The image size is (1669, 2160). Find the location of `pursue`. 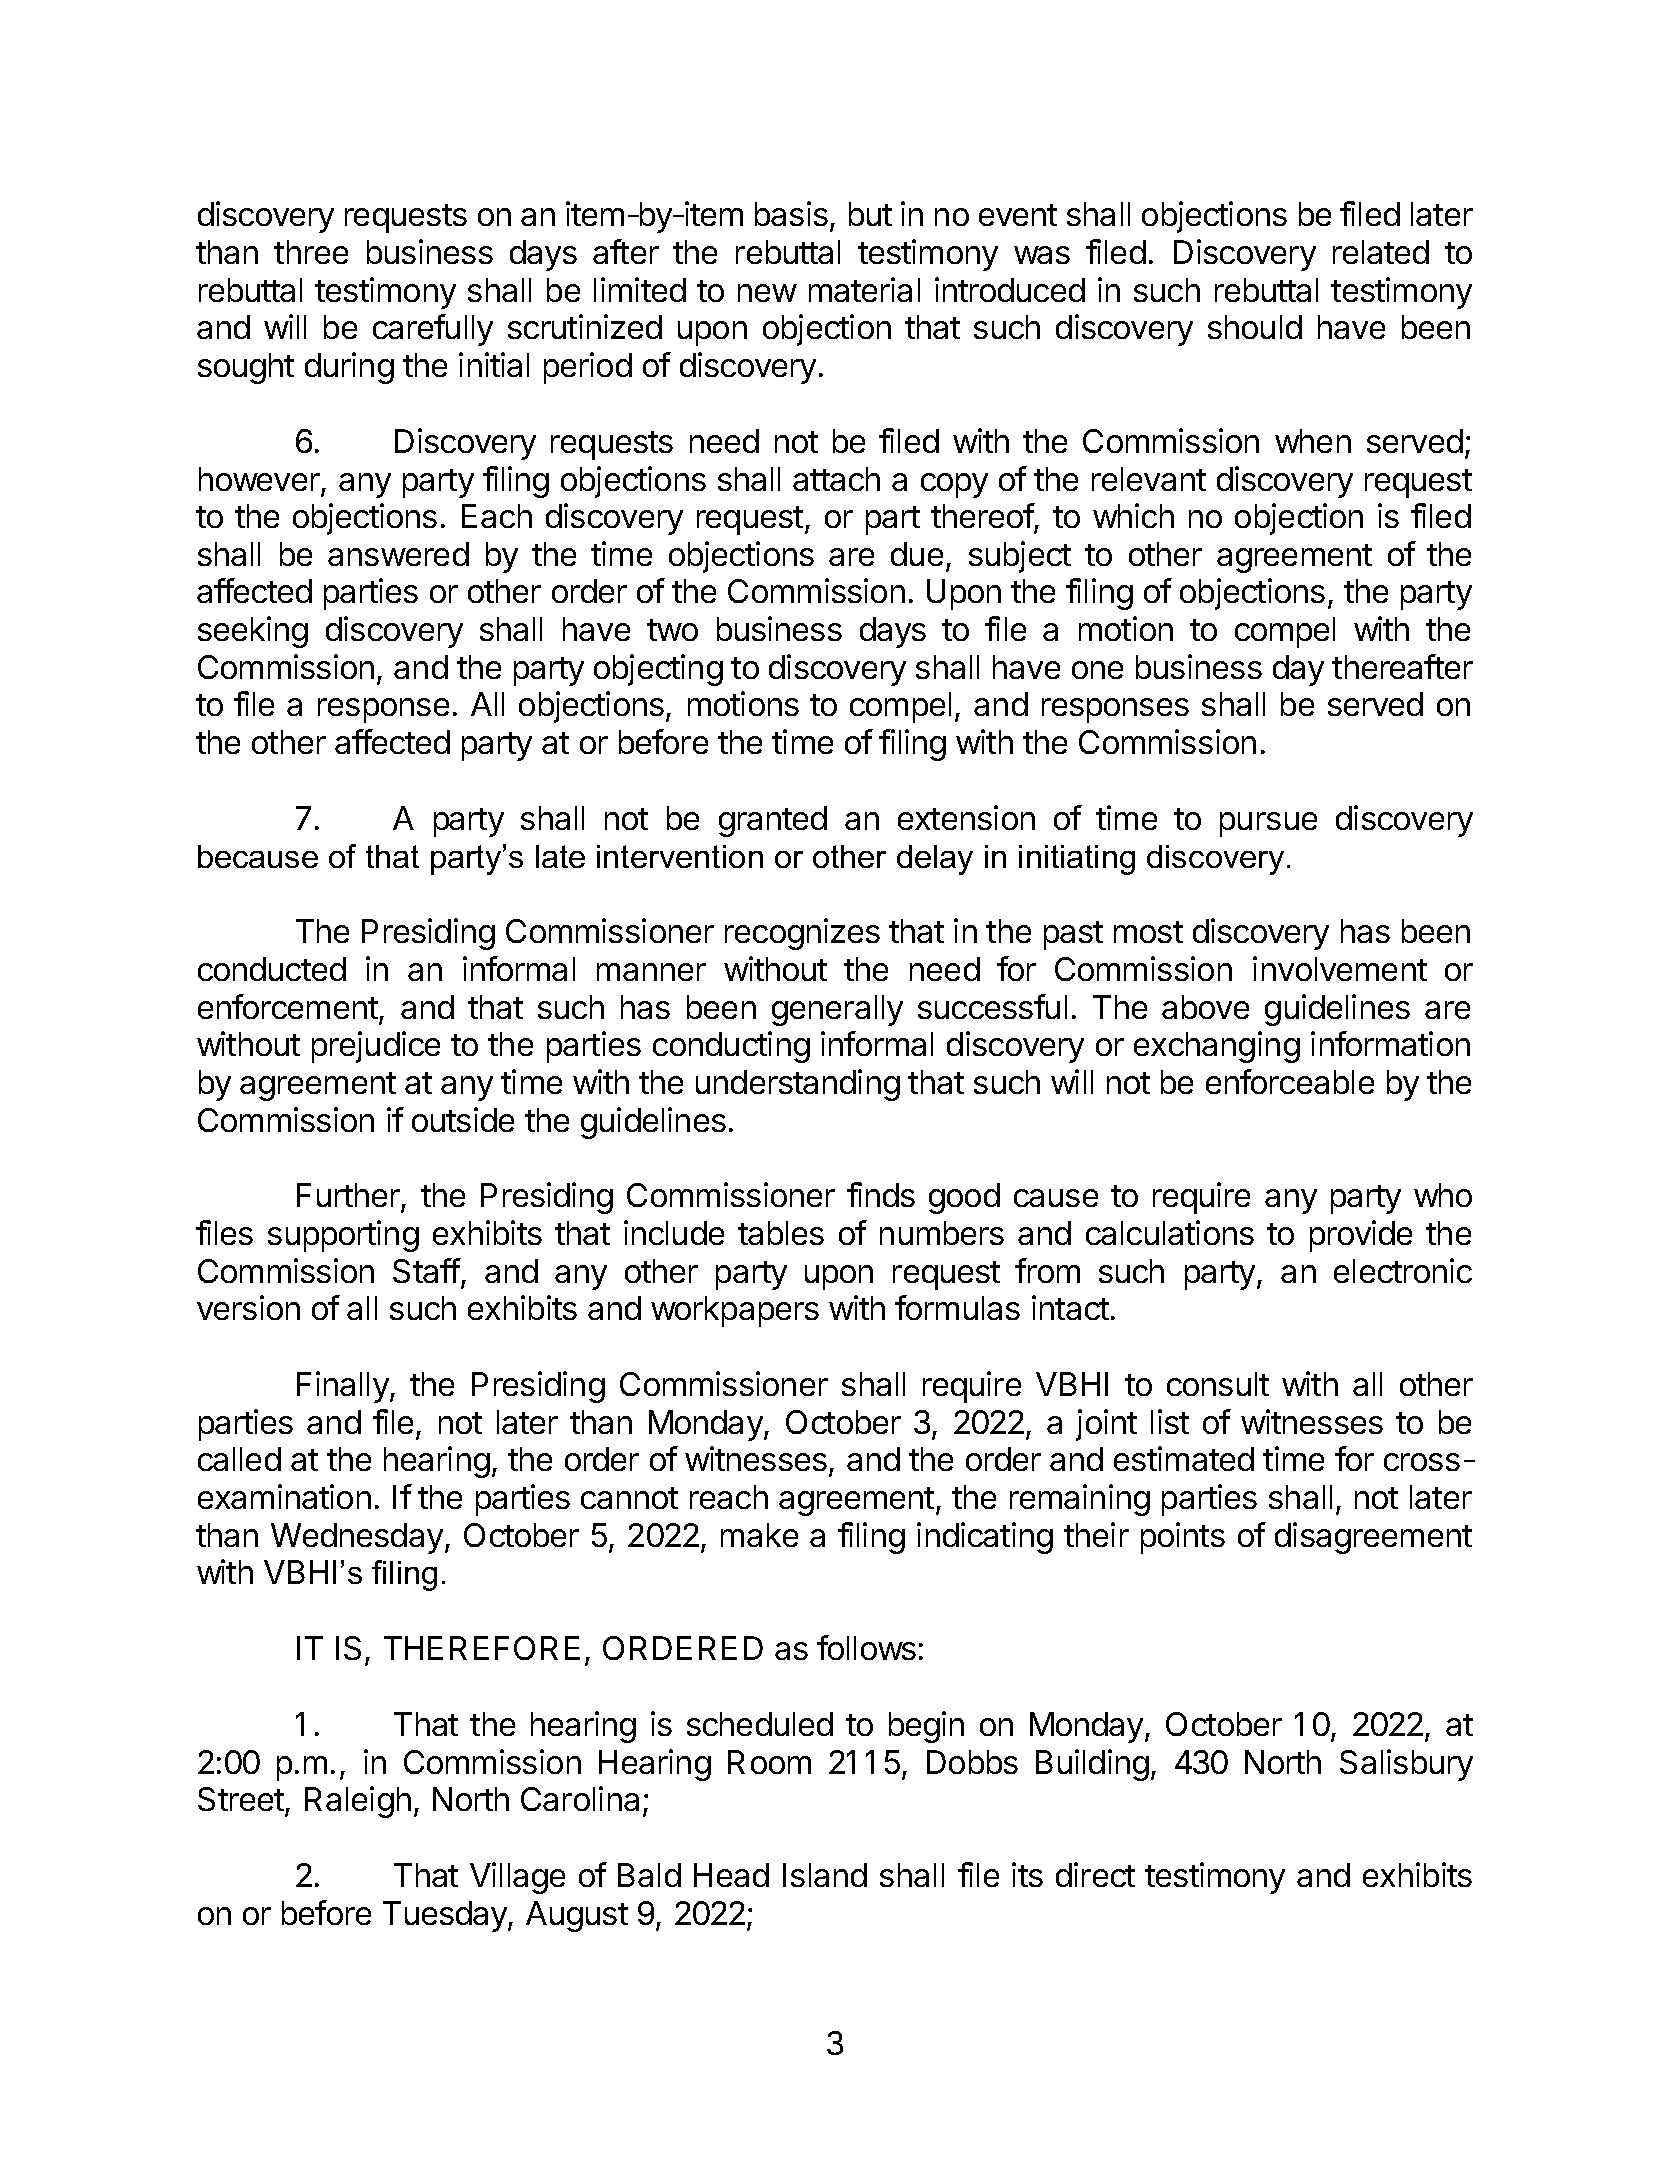

pursue is located at coordinates (1268, 824).
